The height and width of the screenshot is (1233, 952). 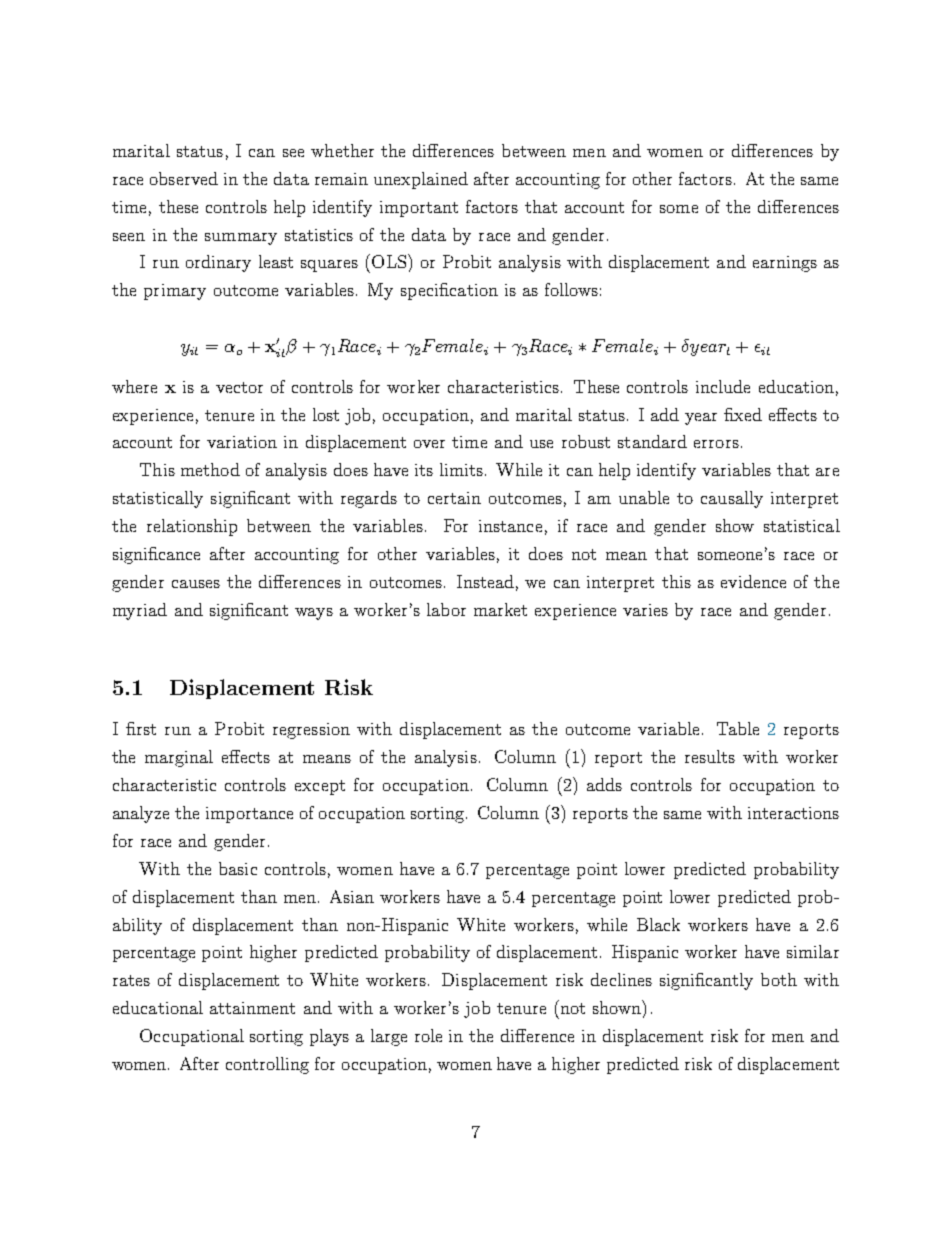 I want to click on observed, so click(x=184, y=178).
